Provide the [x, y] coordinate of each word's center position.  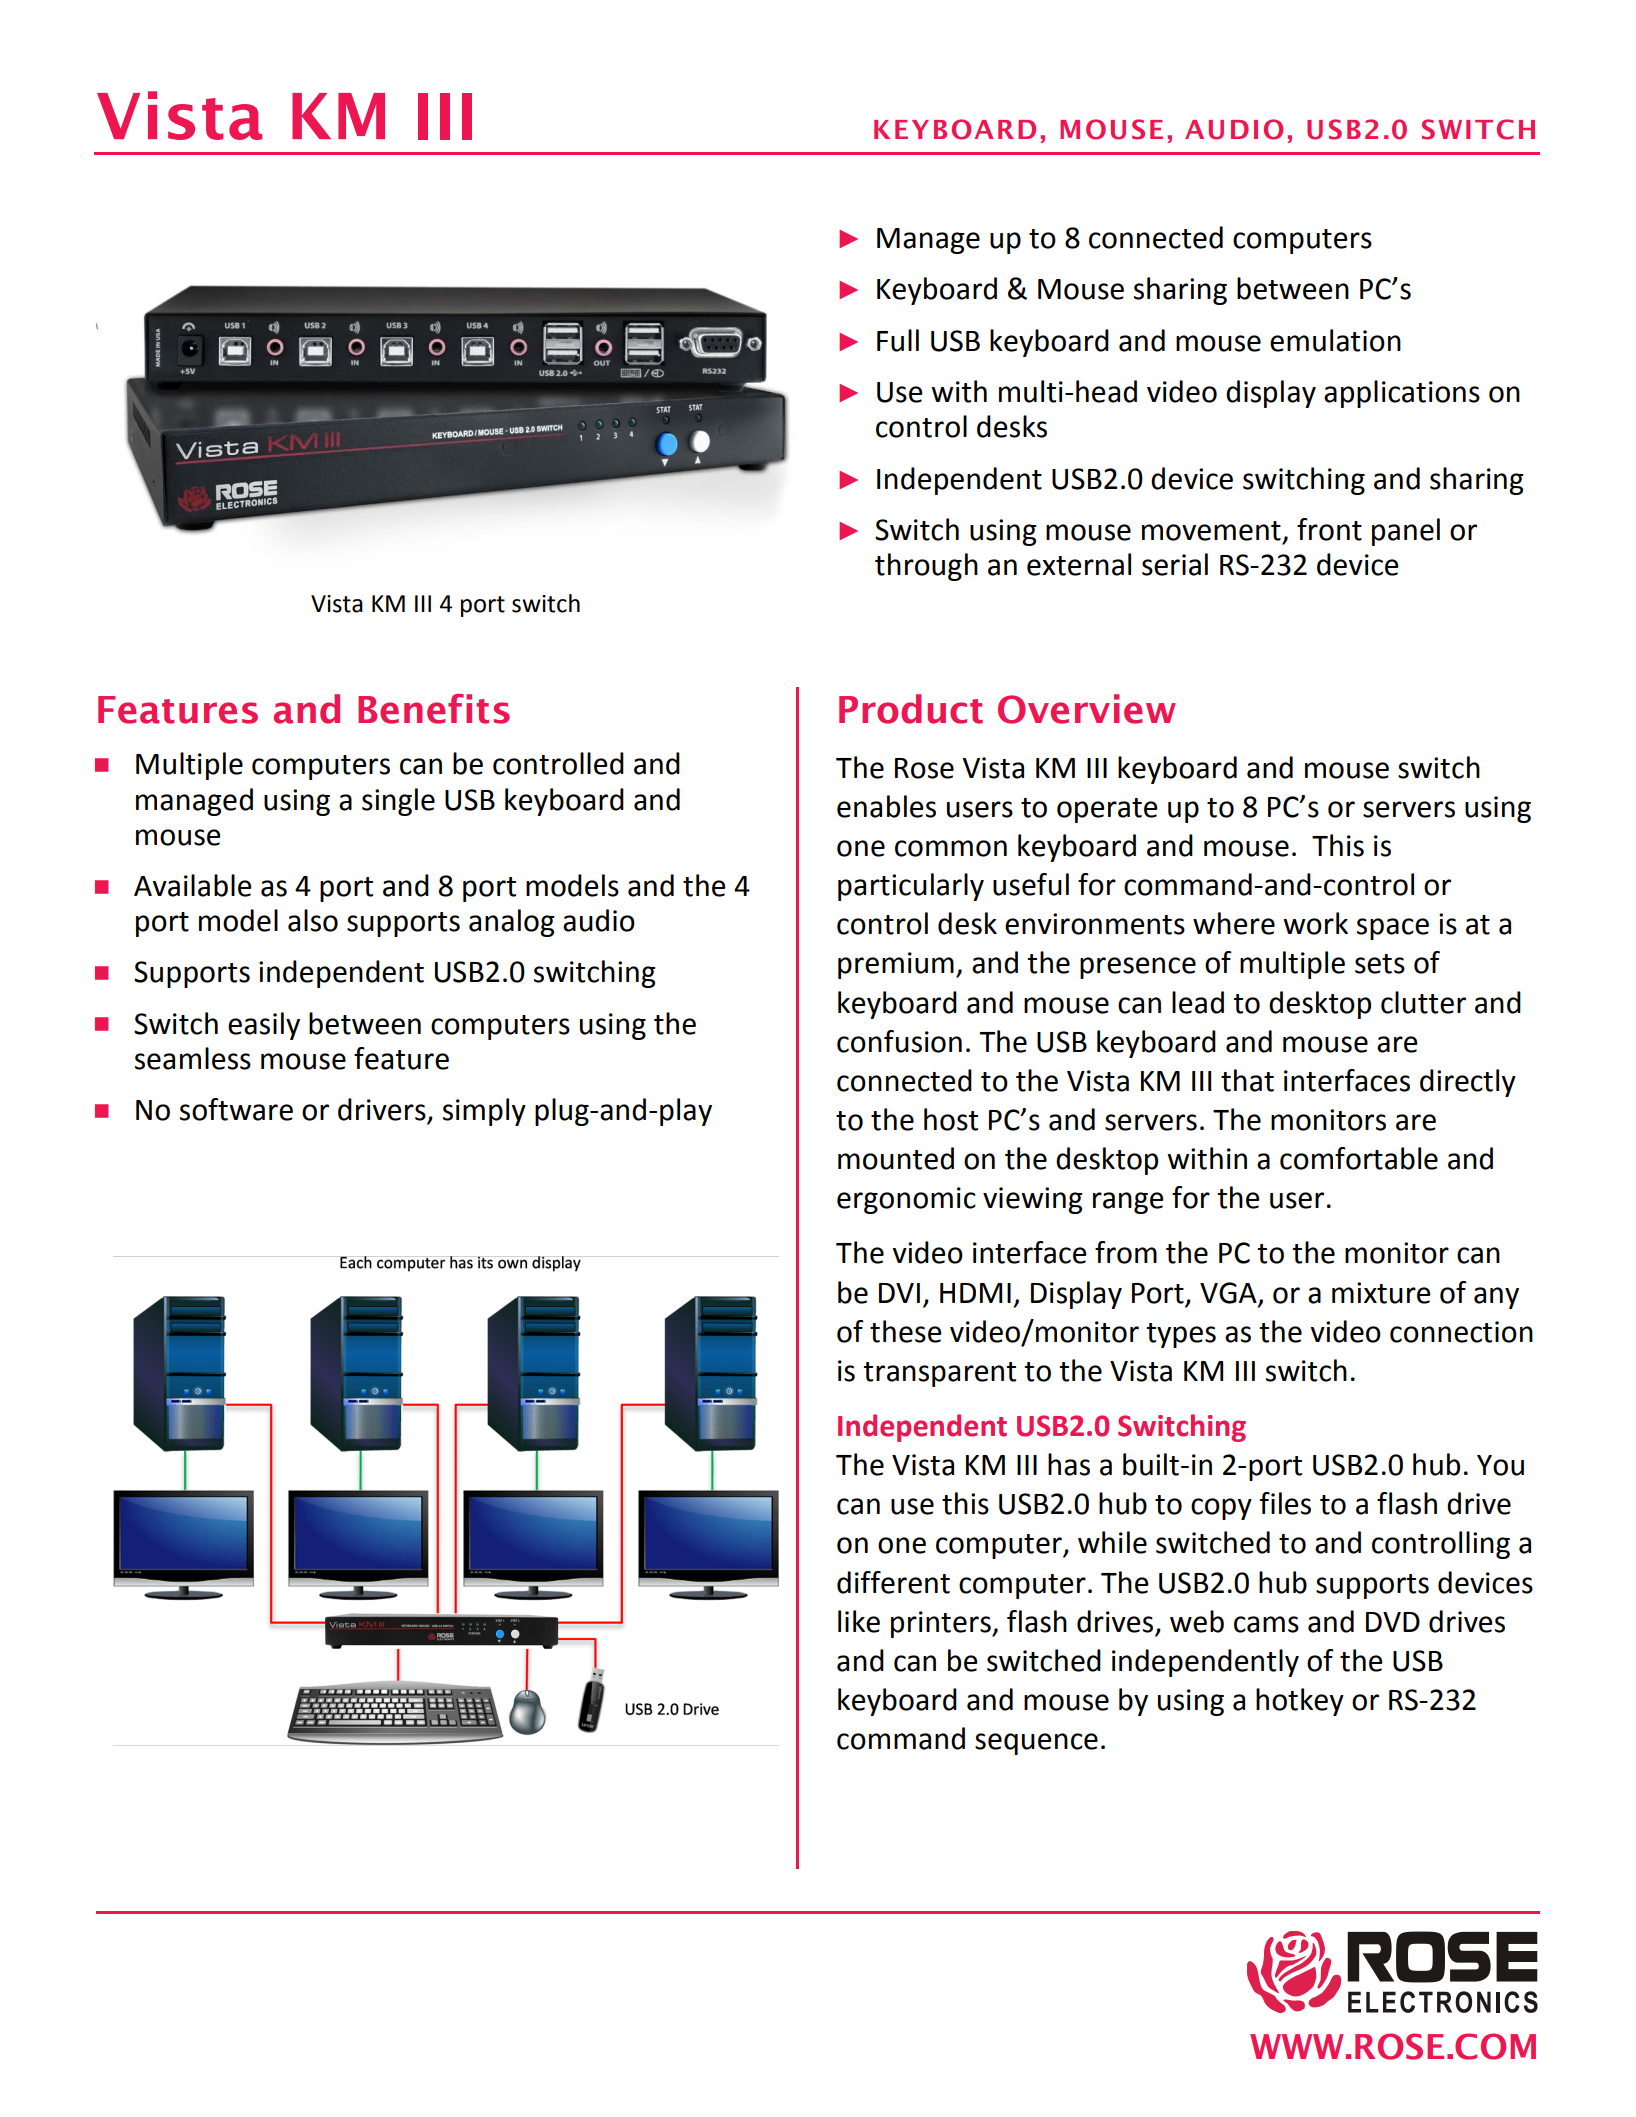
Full [898, 340]
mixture [1381, 1293]
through [926, 567]
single [398, 802]
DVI [899, 1293]
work [1315, 923]
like [859, 1621]
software [236, 1109]
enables [886, 806]
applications [1402, 394]
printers [942, 1624]
